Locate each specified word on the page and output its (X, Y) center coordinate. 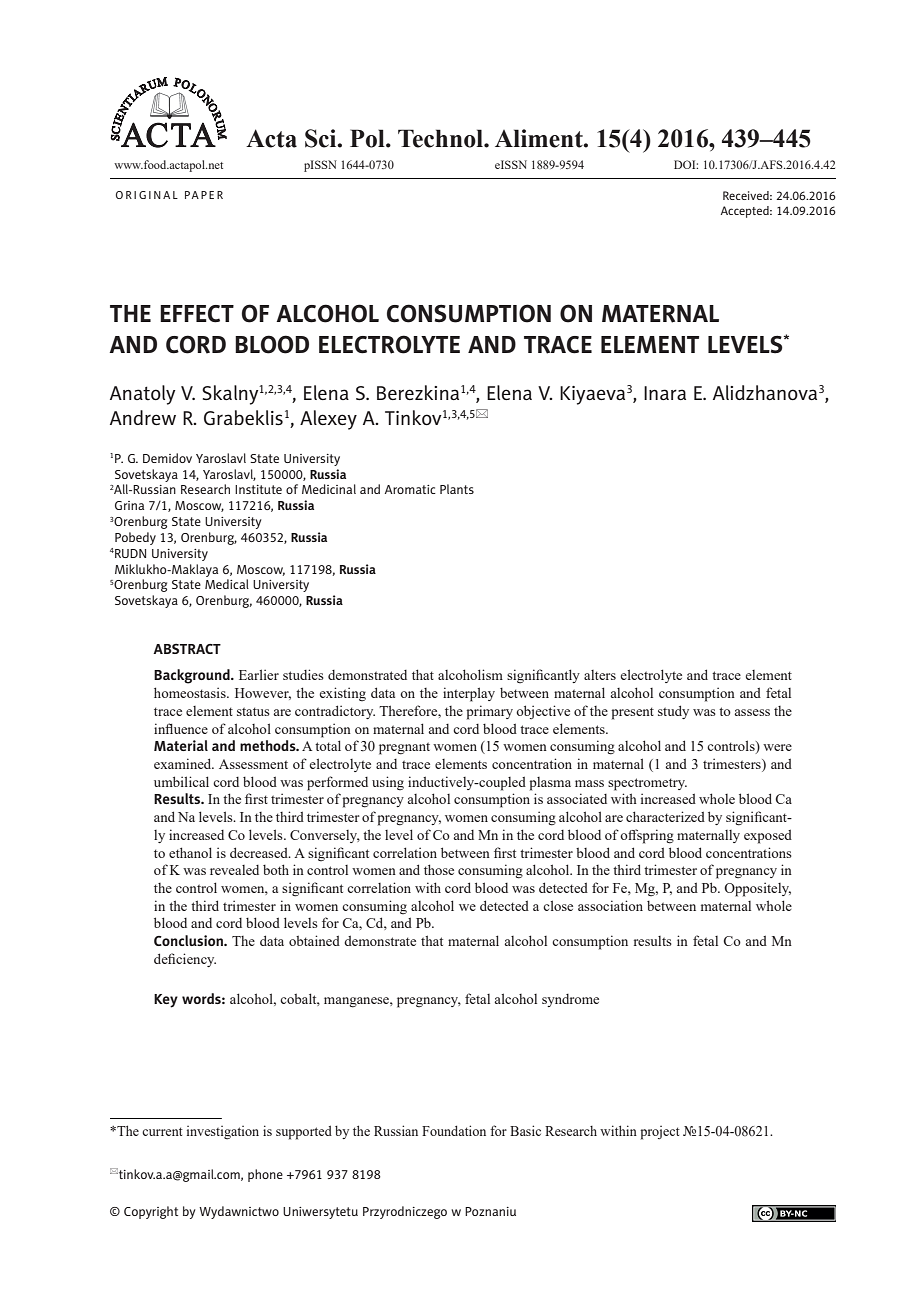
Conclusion (189, 940)
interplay (469, 694)
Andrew (143, 417)
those (439, 869)
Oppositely (757, 889)
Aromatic (410, 489)
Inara (665, 393)
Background (193, 676)
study (673, 712)
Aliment (540, 138)
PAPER (204, 195)
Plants (457, 489)
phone (265, 1175)
